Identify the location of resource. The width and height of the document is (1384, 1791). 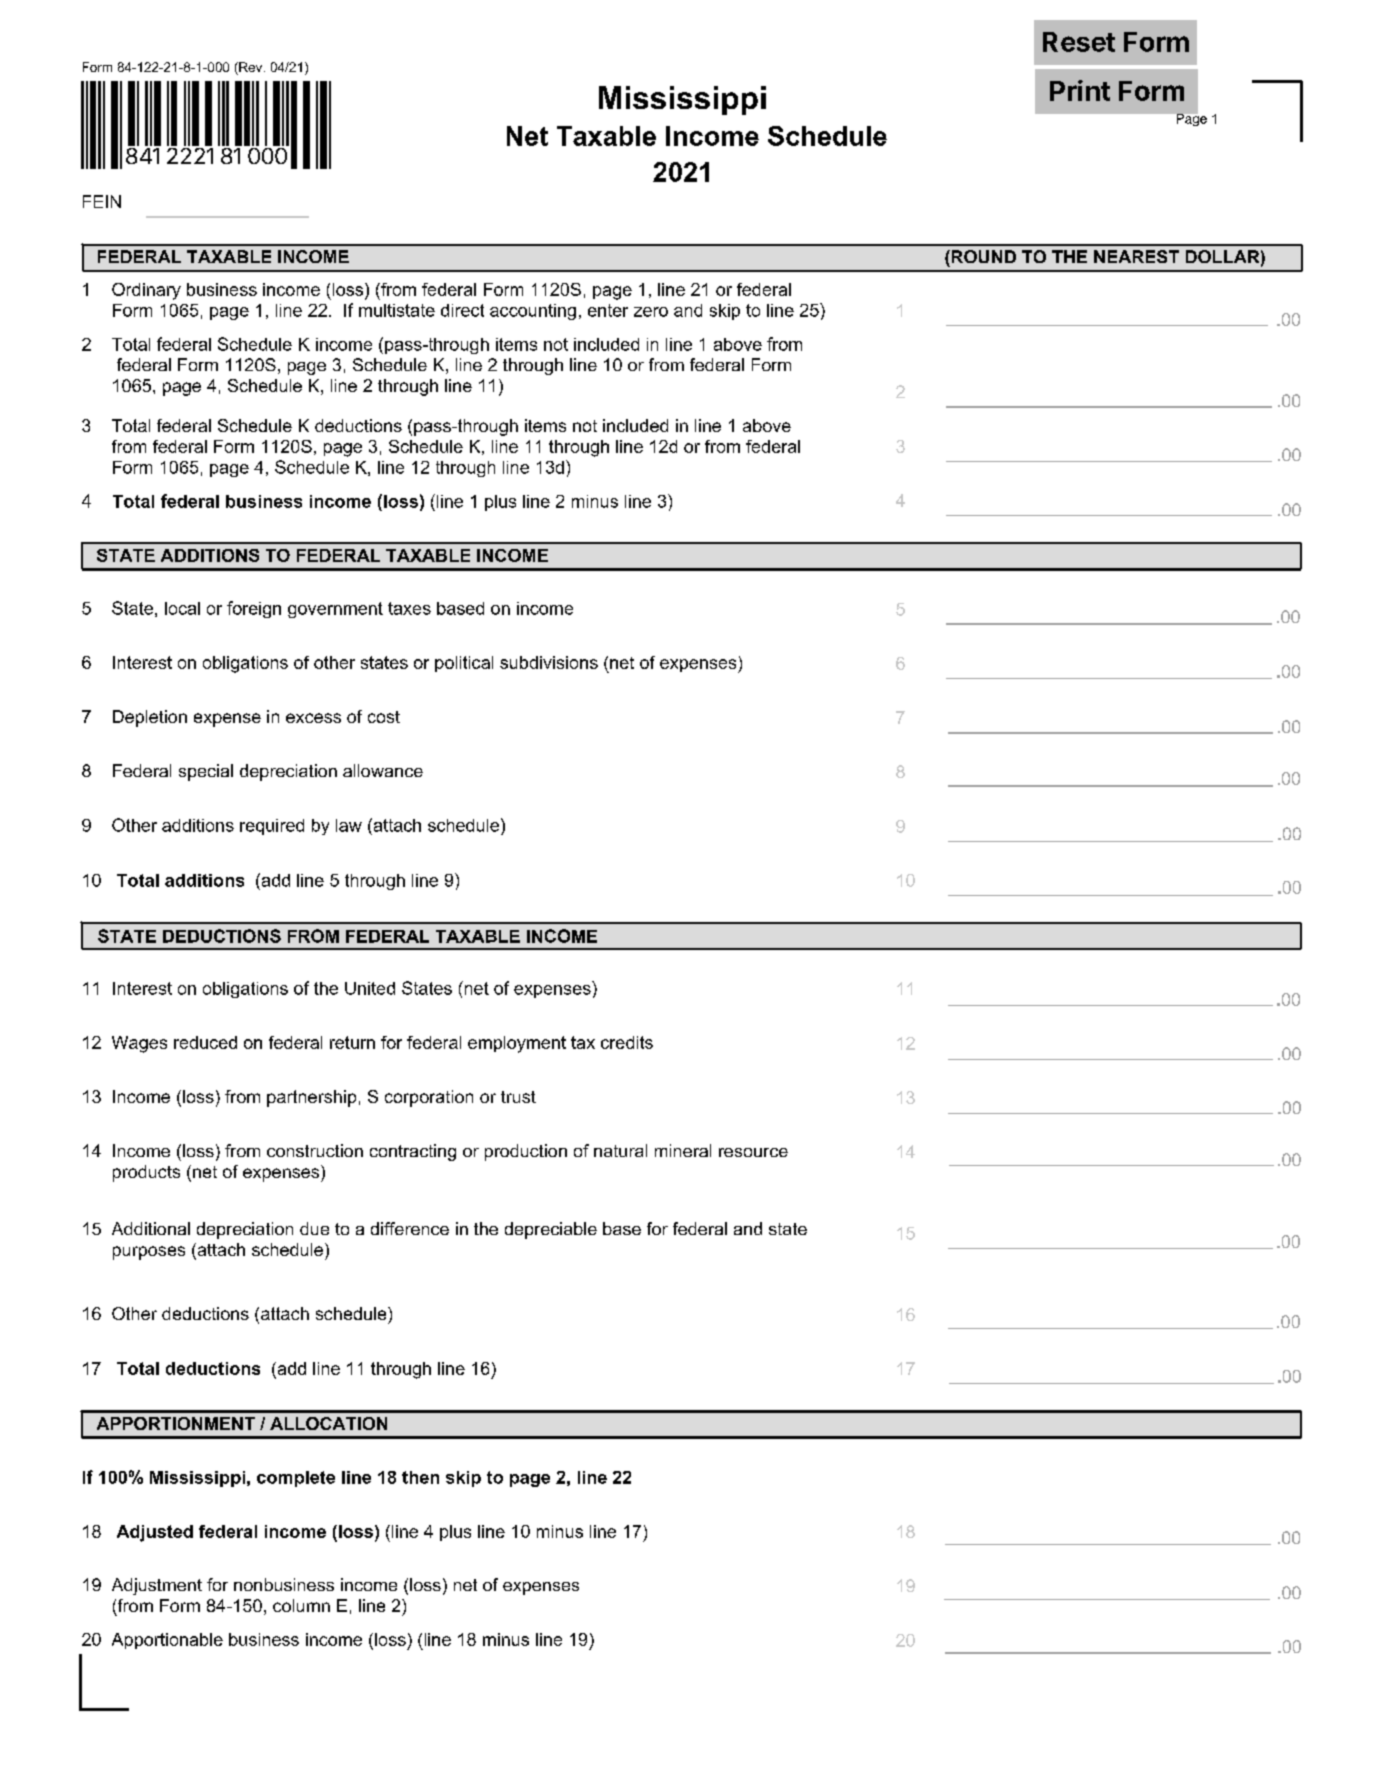
(753, 1152).
